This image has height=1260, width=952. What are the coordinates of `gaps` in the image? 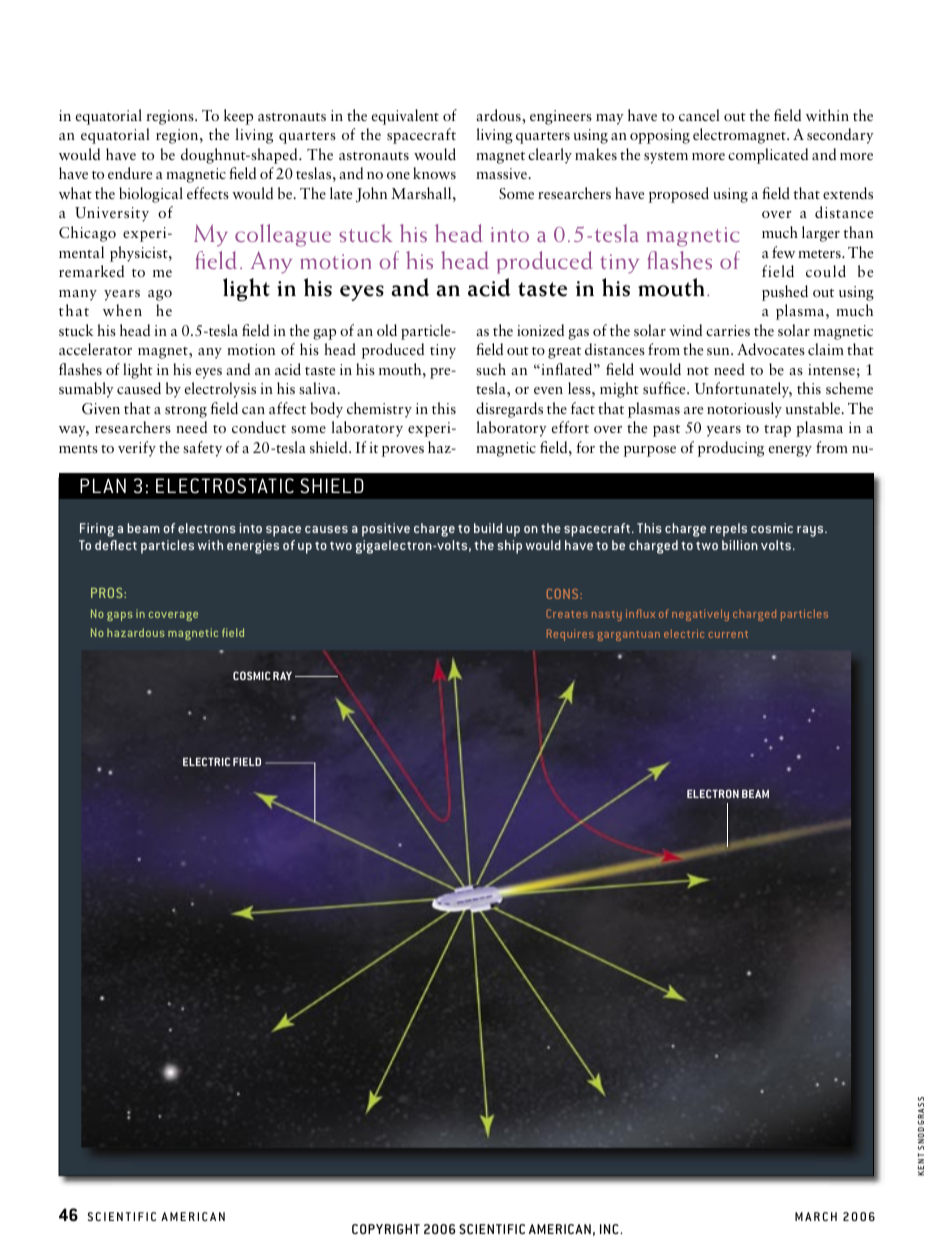 It's located at (120, 616).
